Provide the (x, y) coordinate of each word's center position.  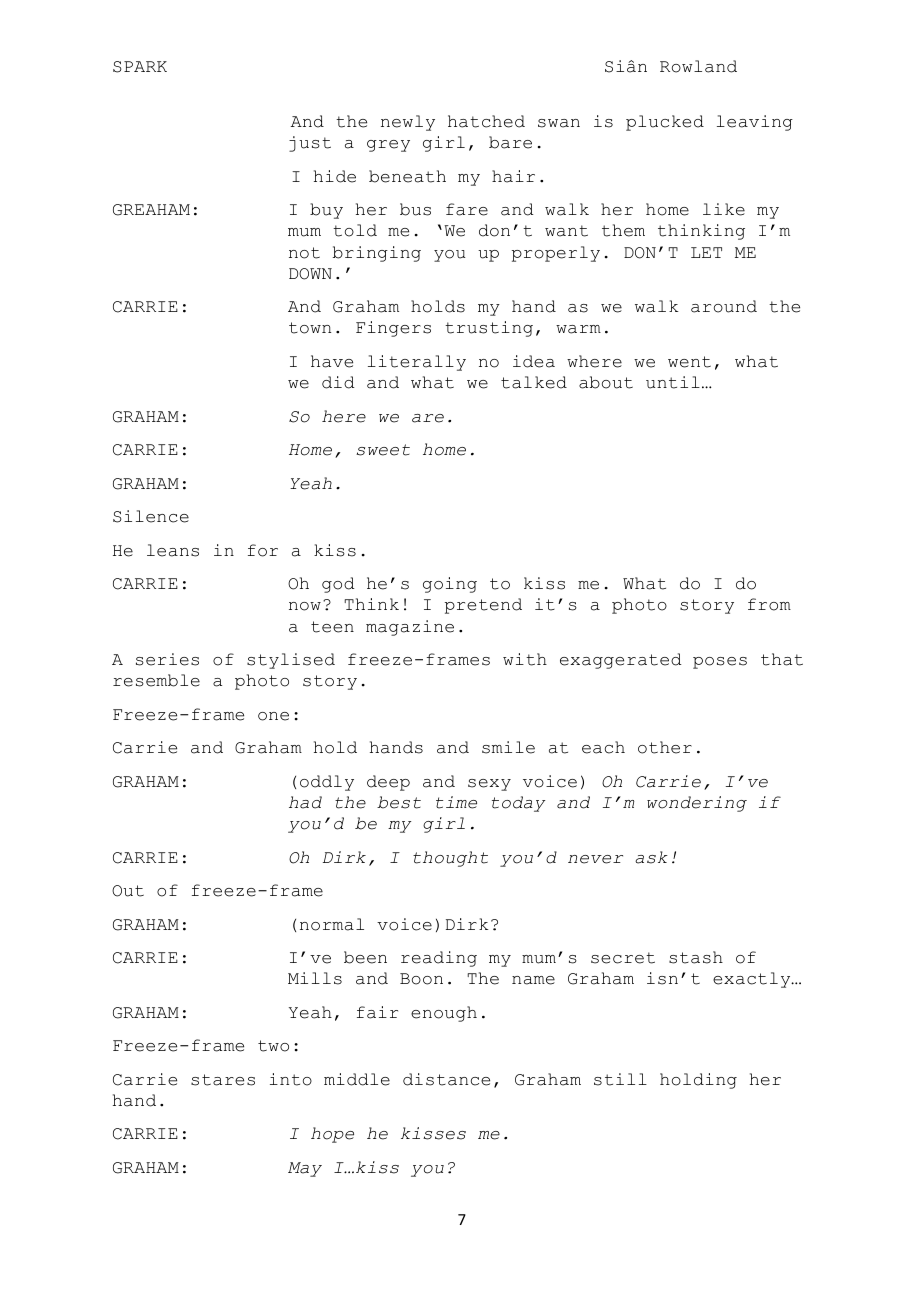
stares (223, 1080)
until (673, 382)
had (305, 802)
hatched (486, 121)
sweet (383, 450)
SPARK (140, 67)
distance (446, 1079)
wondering (697, 804)
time (456, 802)
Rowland (698, 66)
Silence (151, 516)
